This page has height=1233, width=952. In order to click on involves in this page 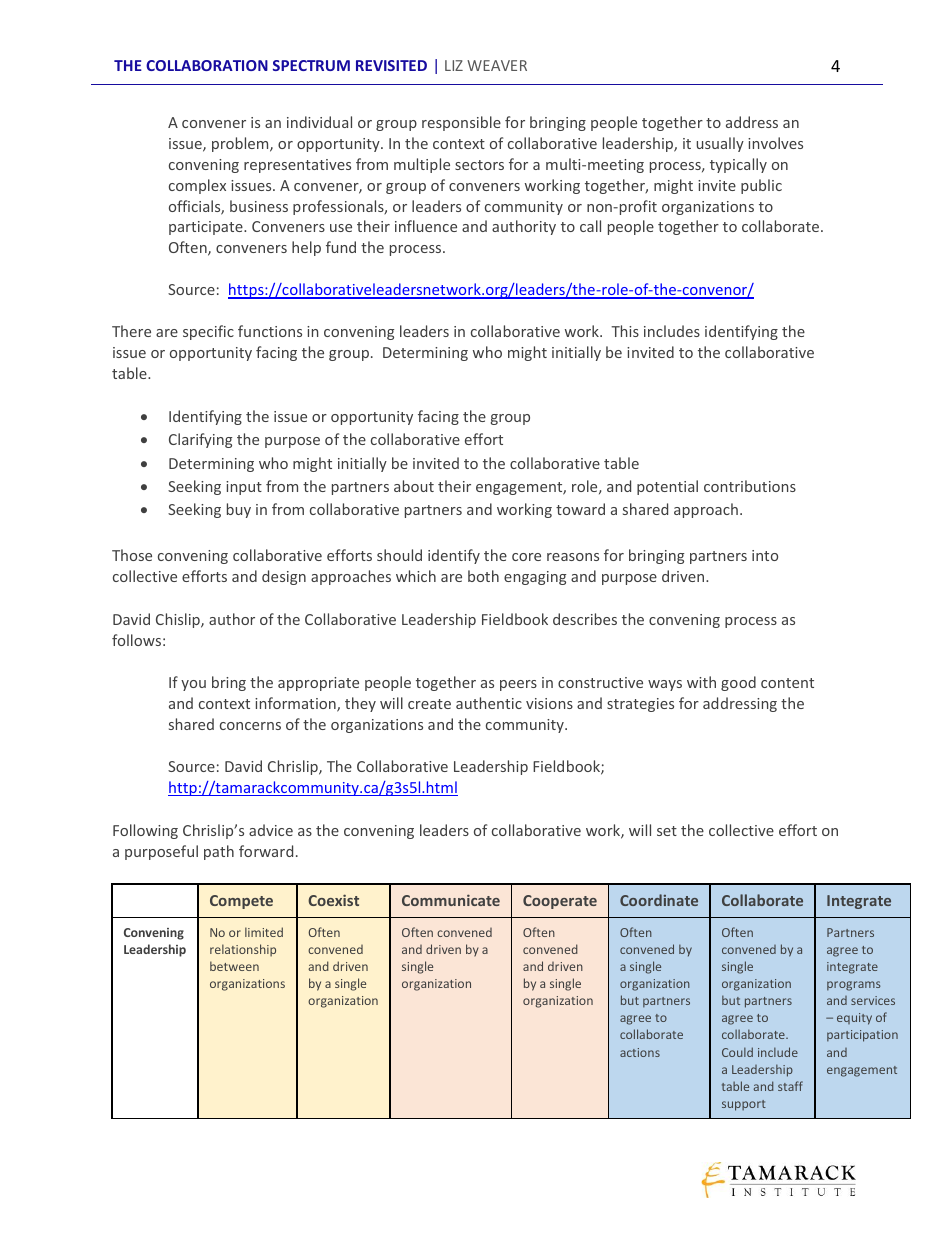, I will do `click(775, 143)`.
